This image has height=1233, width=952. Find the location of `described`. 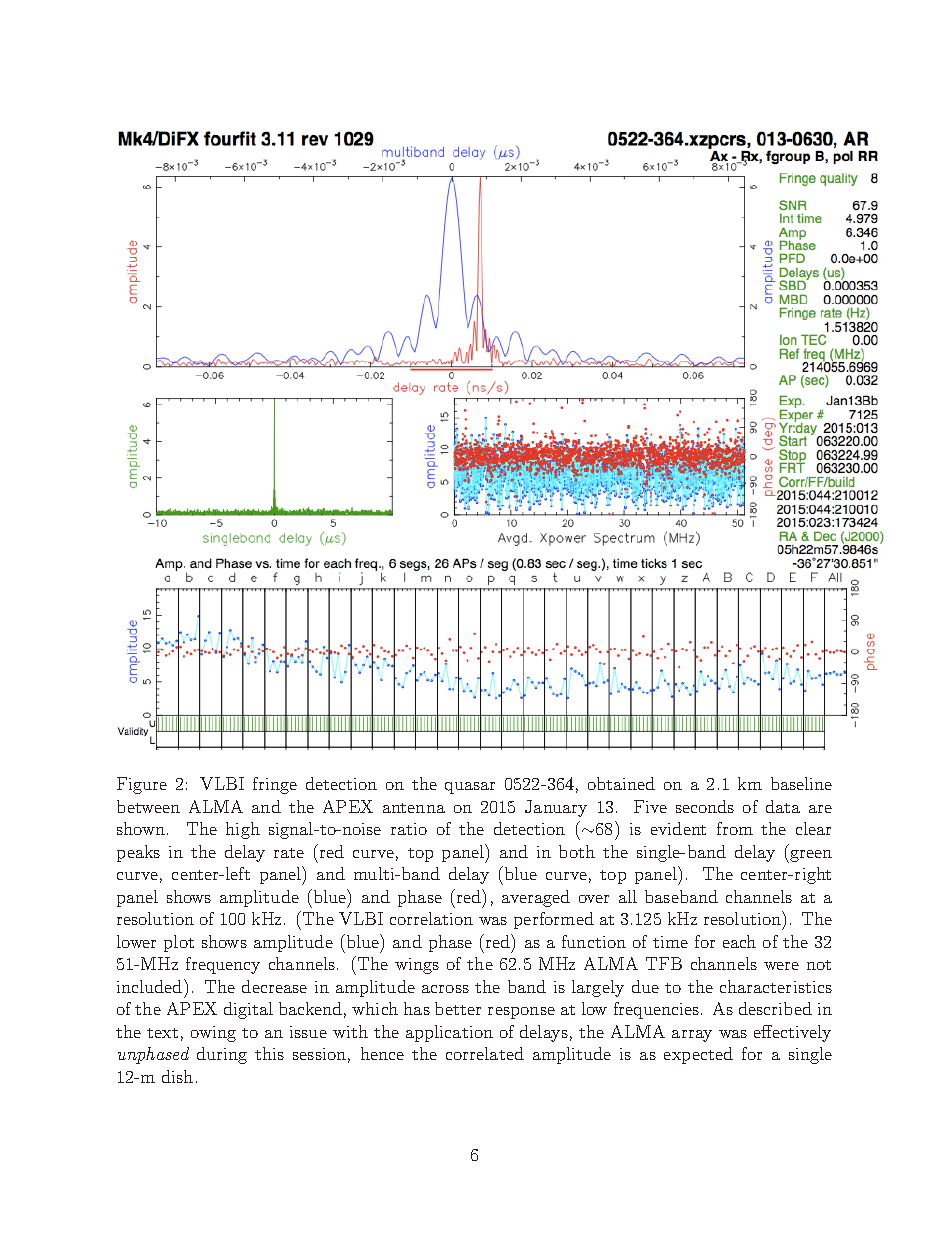

described is located at coordinates (775, 1008).
